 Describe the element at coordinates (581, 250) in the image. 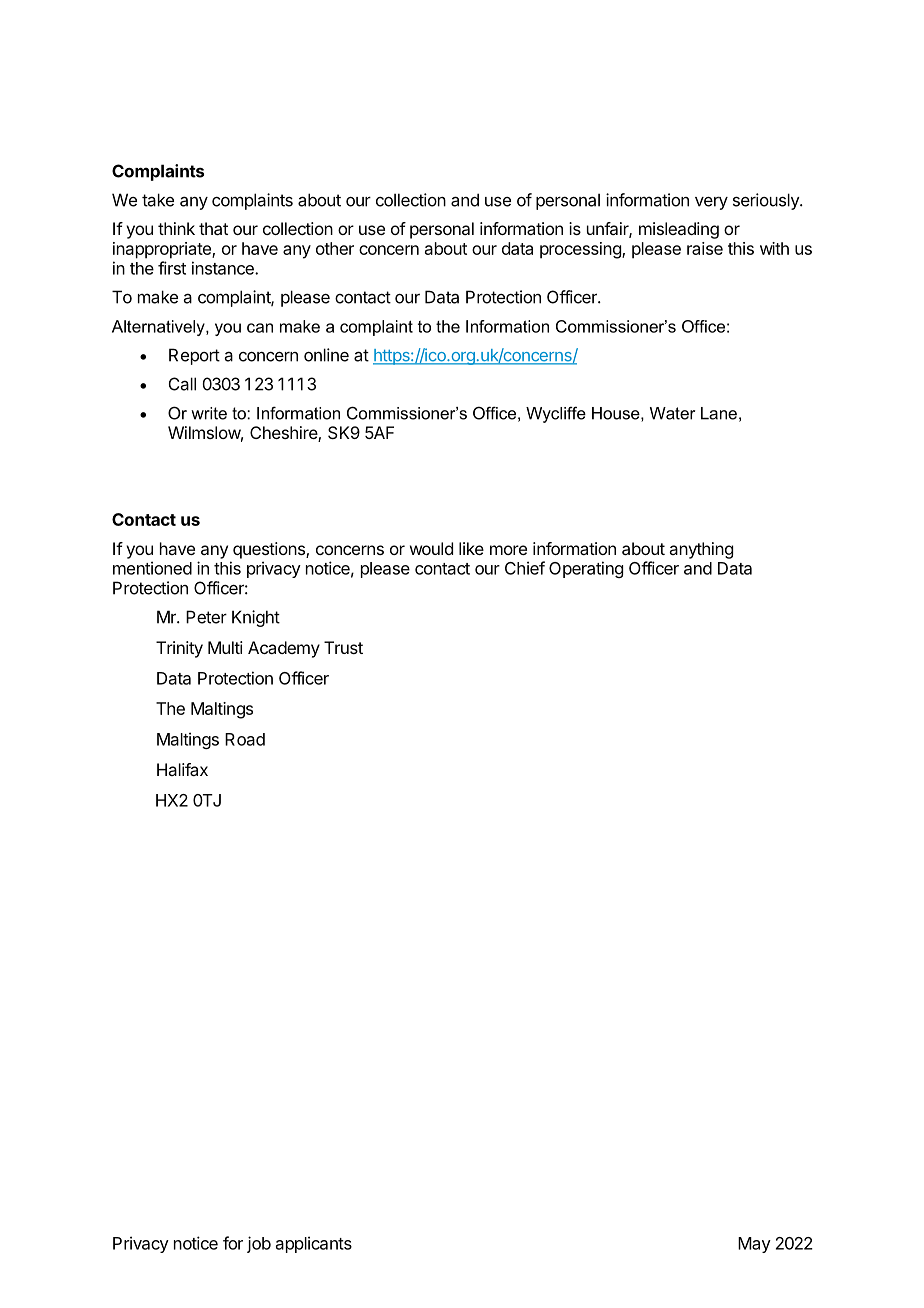

I see `processing` at that location.
